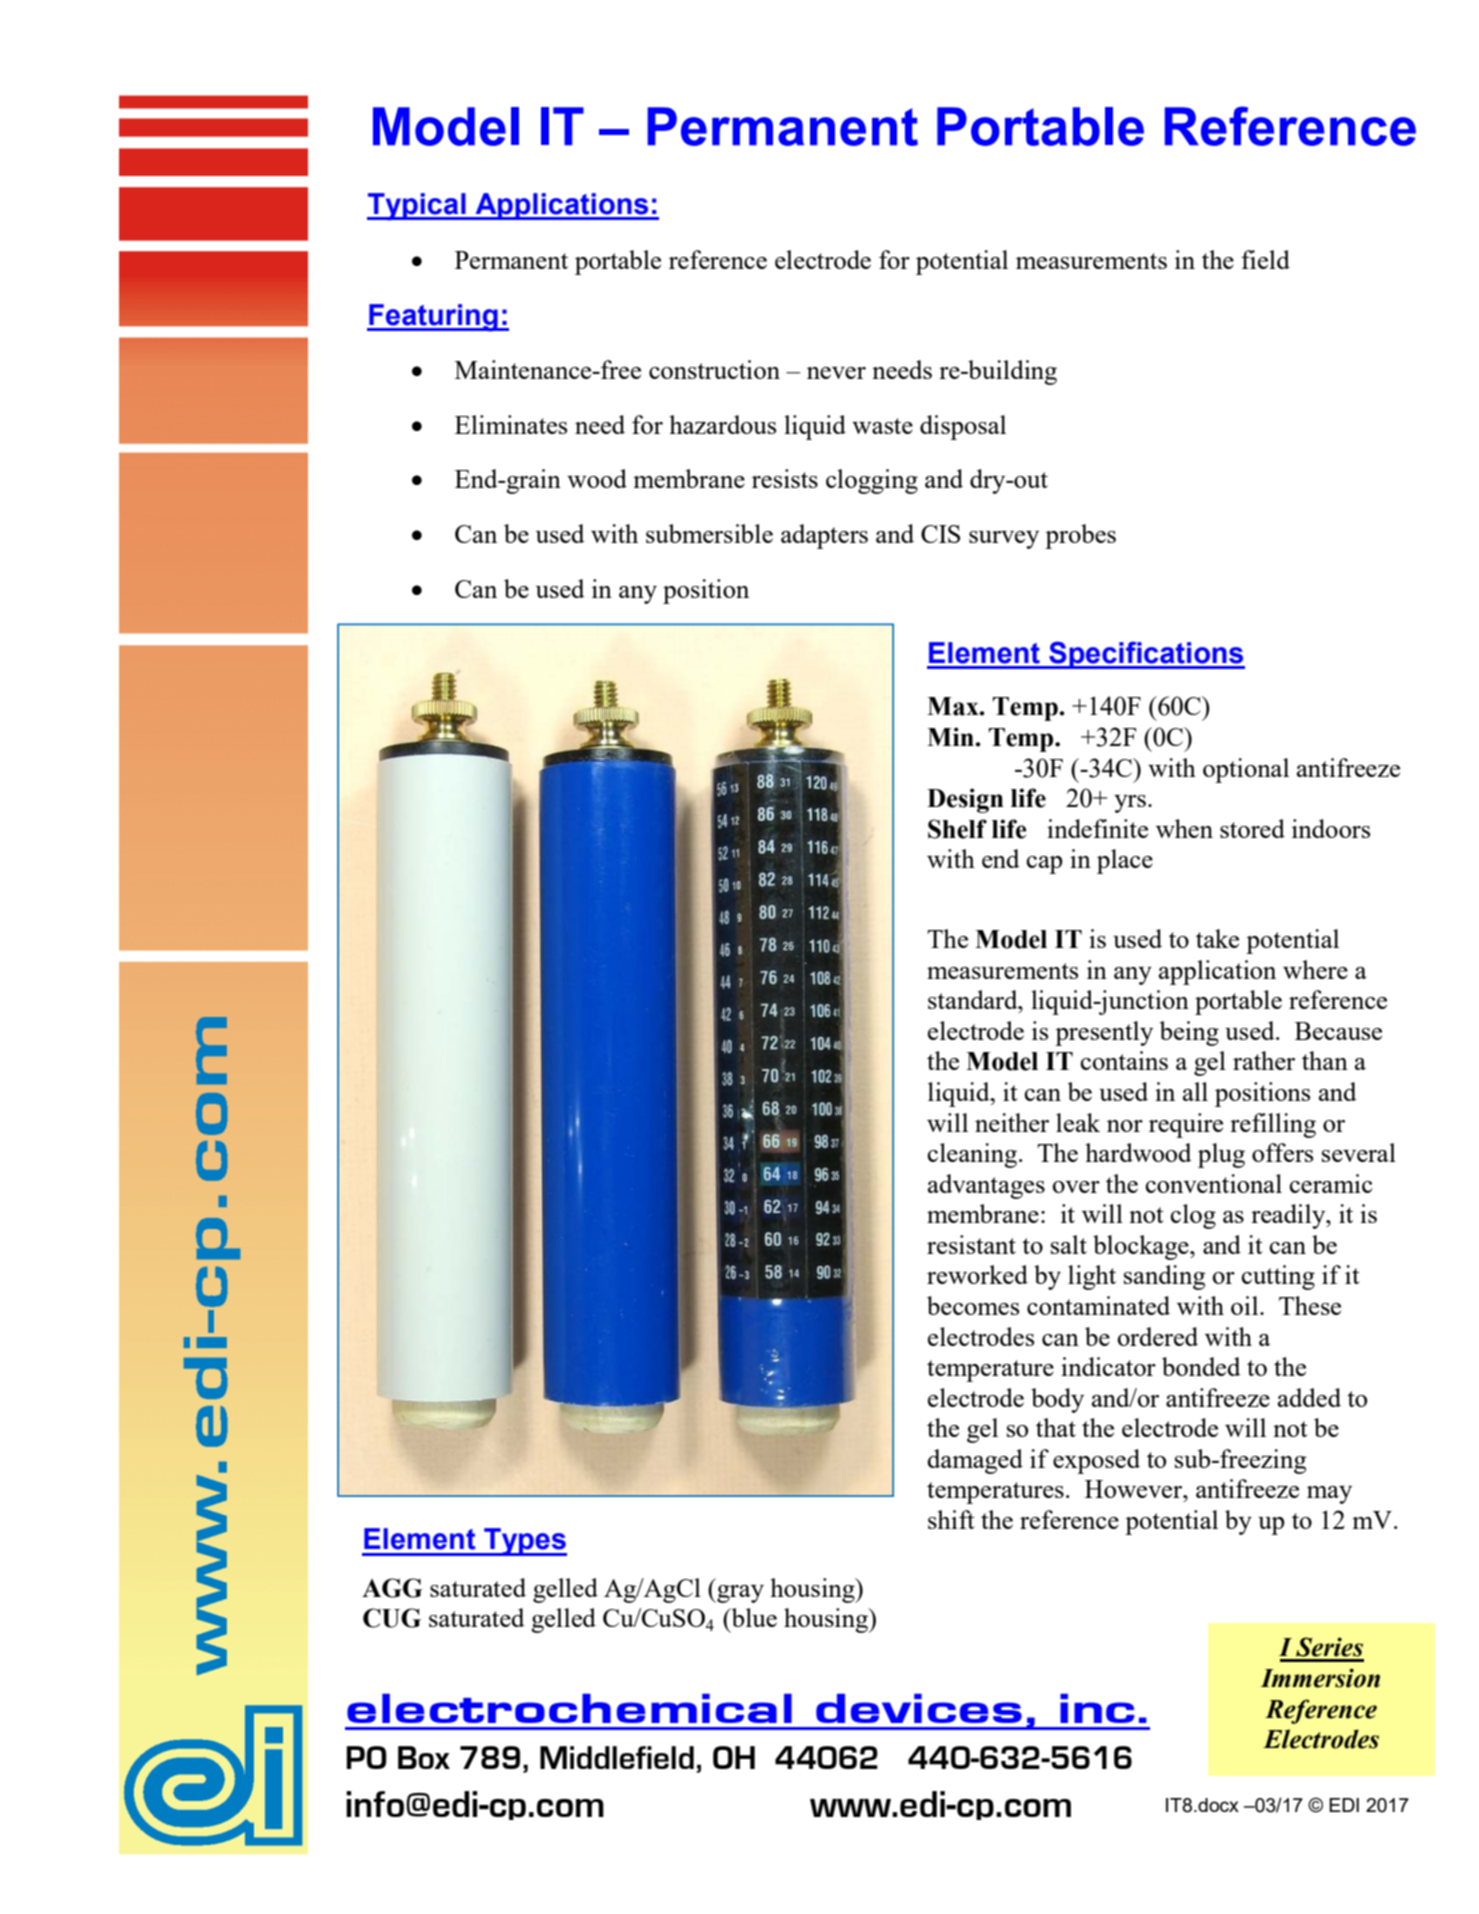  I want to click on refilling, so click(1273, 1125).
